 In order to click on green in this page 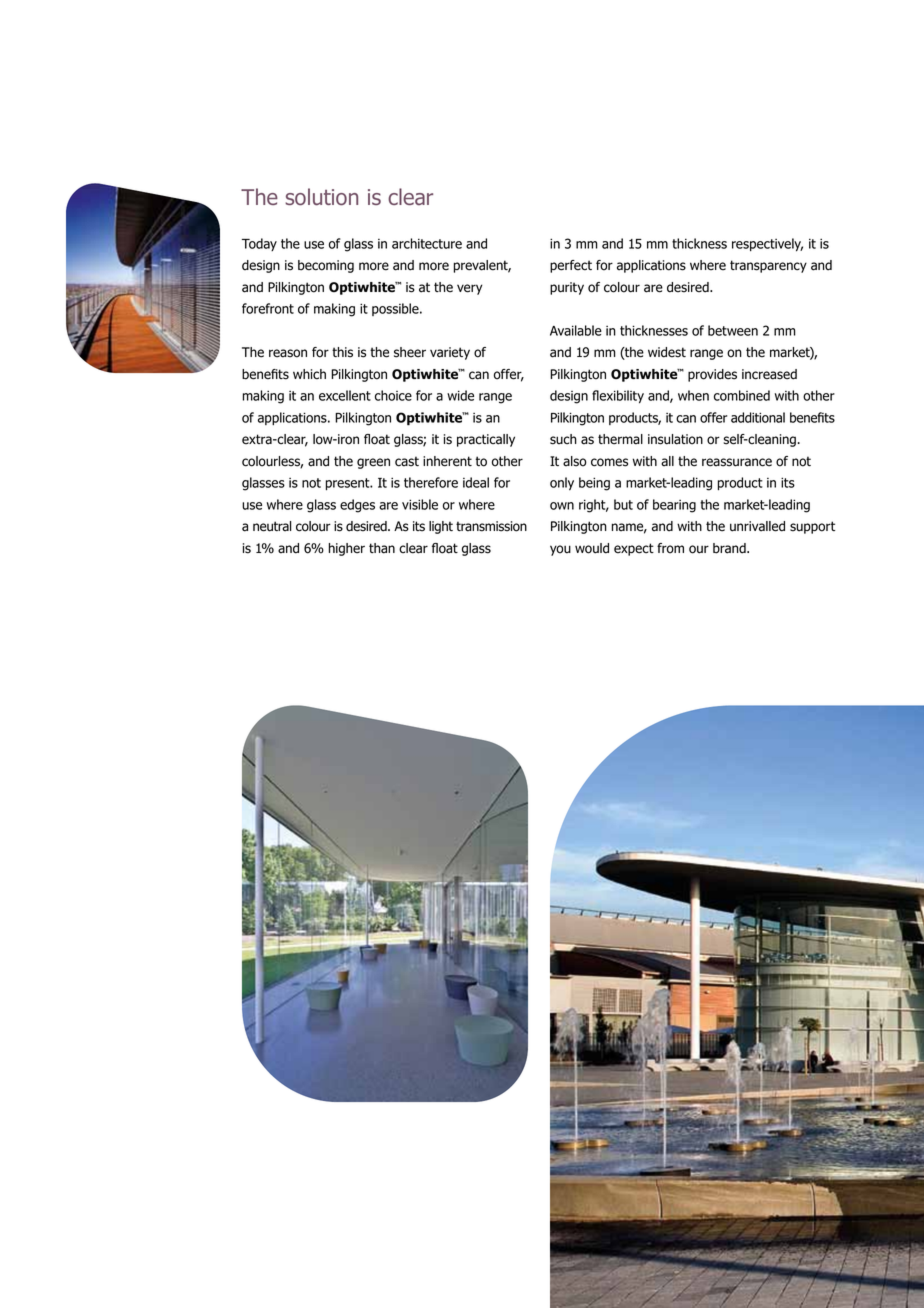, I will do `click(373, 463)`.
